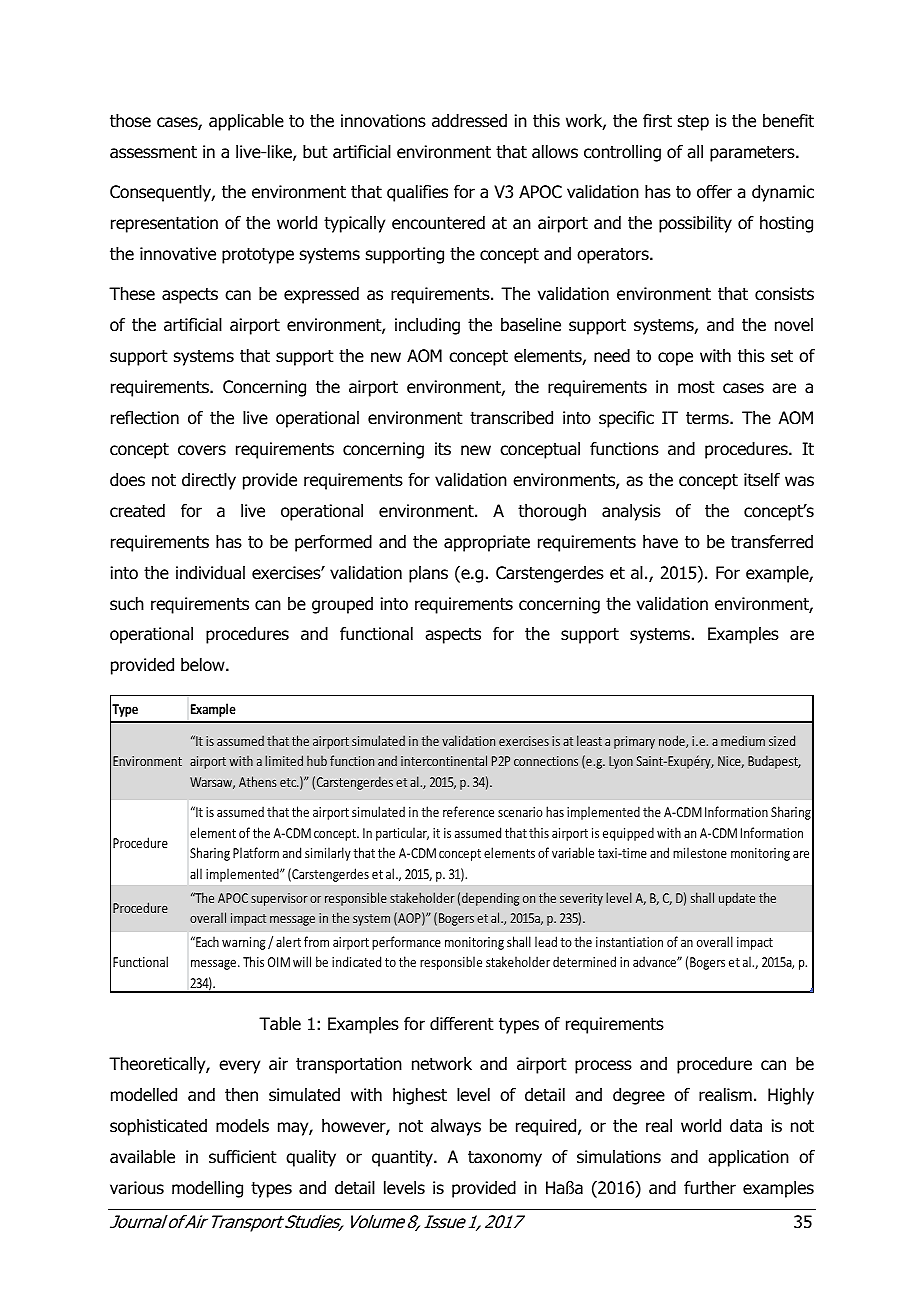 Image resolution: width=924 pixels, height=1308 pixels. I want to click on parameters, so click(753, 154).
